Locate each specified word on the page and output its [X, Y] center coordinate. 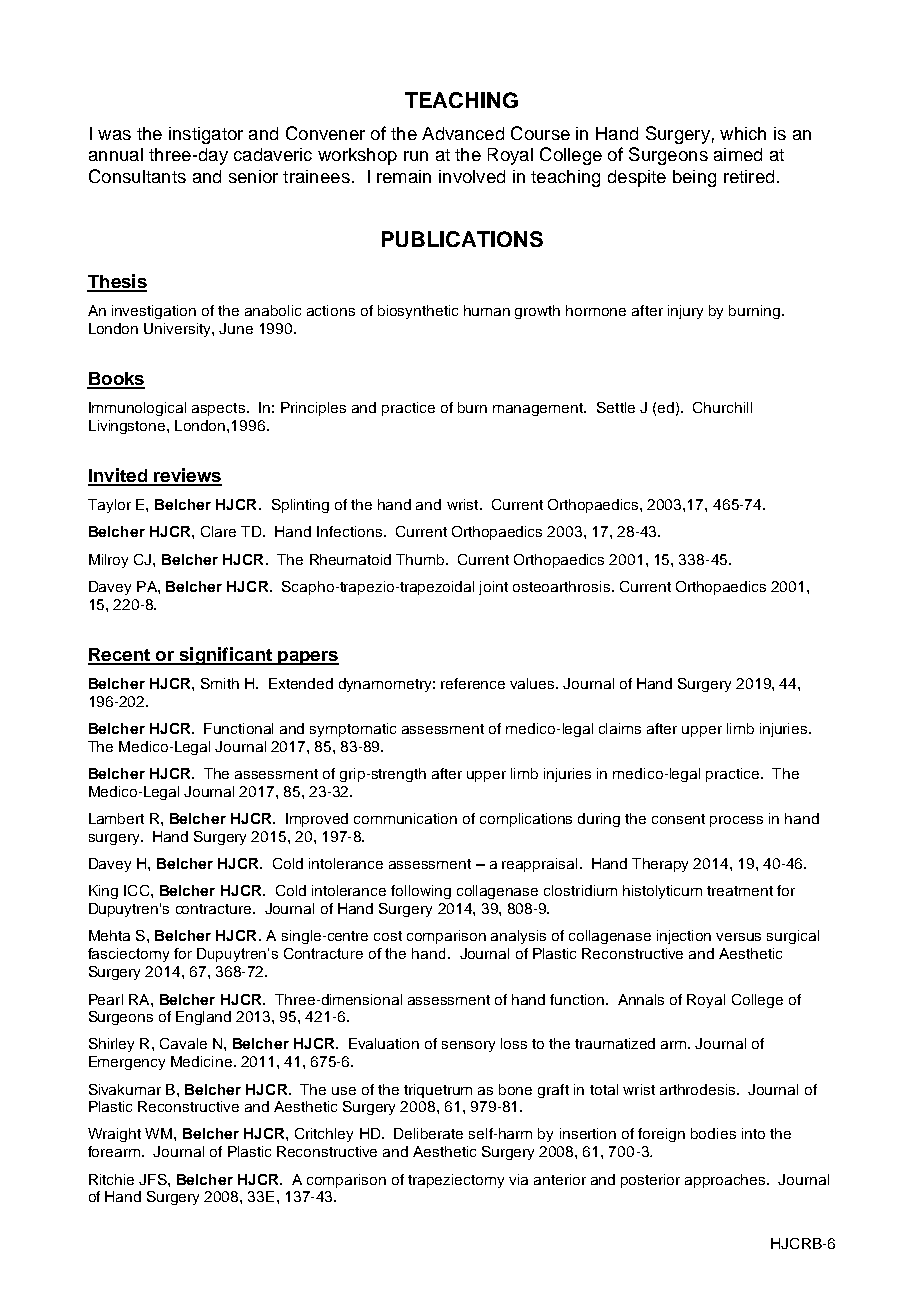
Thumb [421, 559]
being [694, 178]
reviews [187, 476]
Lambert [116, 818]
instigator [206, 135]
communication [405, 818]
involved [472, 176]
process [736, 821]
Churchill [722, 407]
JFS [154, 1179]
